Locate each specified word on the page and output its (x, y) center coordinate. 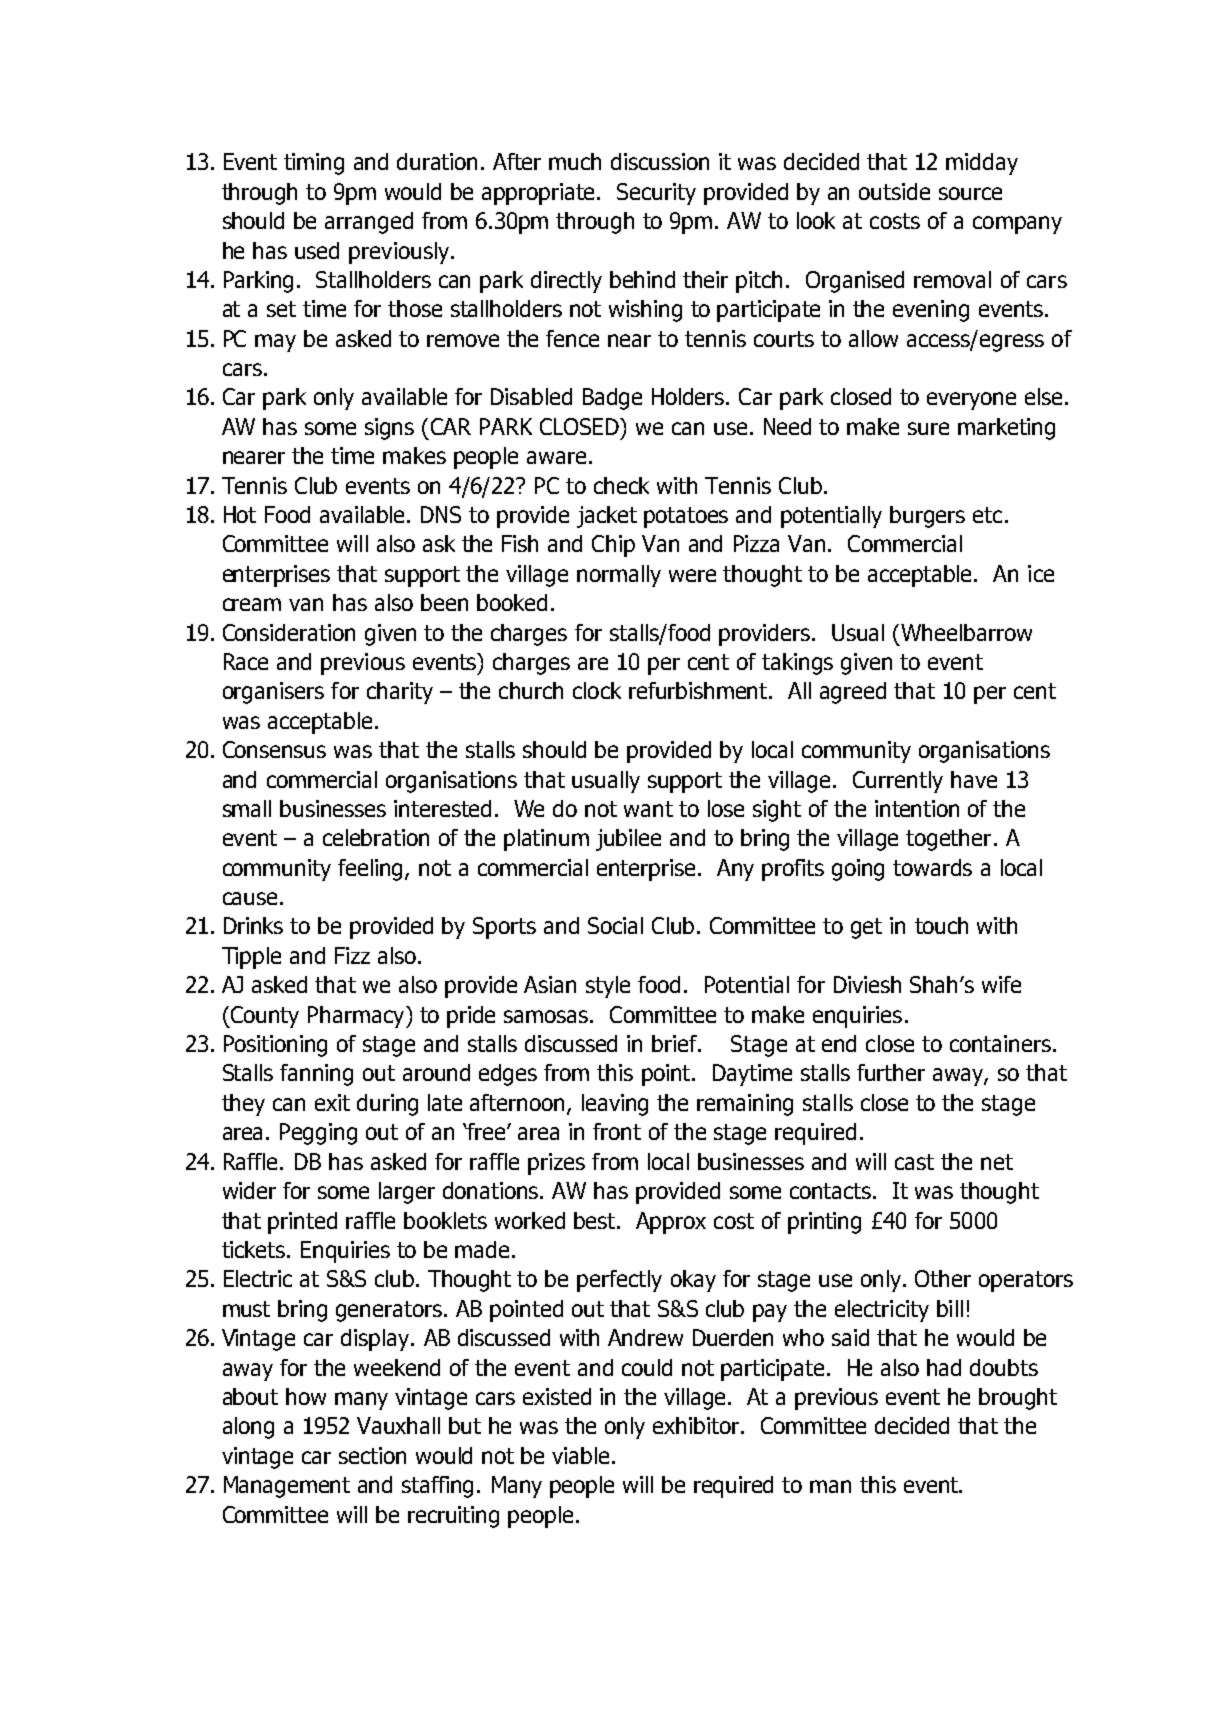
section (372, 1455)
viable (582, 1455)
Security (656, 194)
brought (1018, 1399)
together (948, 840)
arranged (369, 223)
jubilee (628, 840)
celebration (376, 837)
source (970, 193)
